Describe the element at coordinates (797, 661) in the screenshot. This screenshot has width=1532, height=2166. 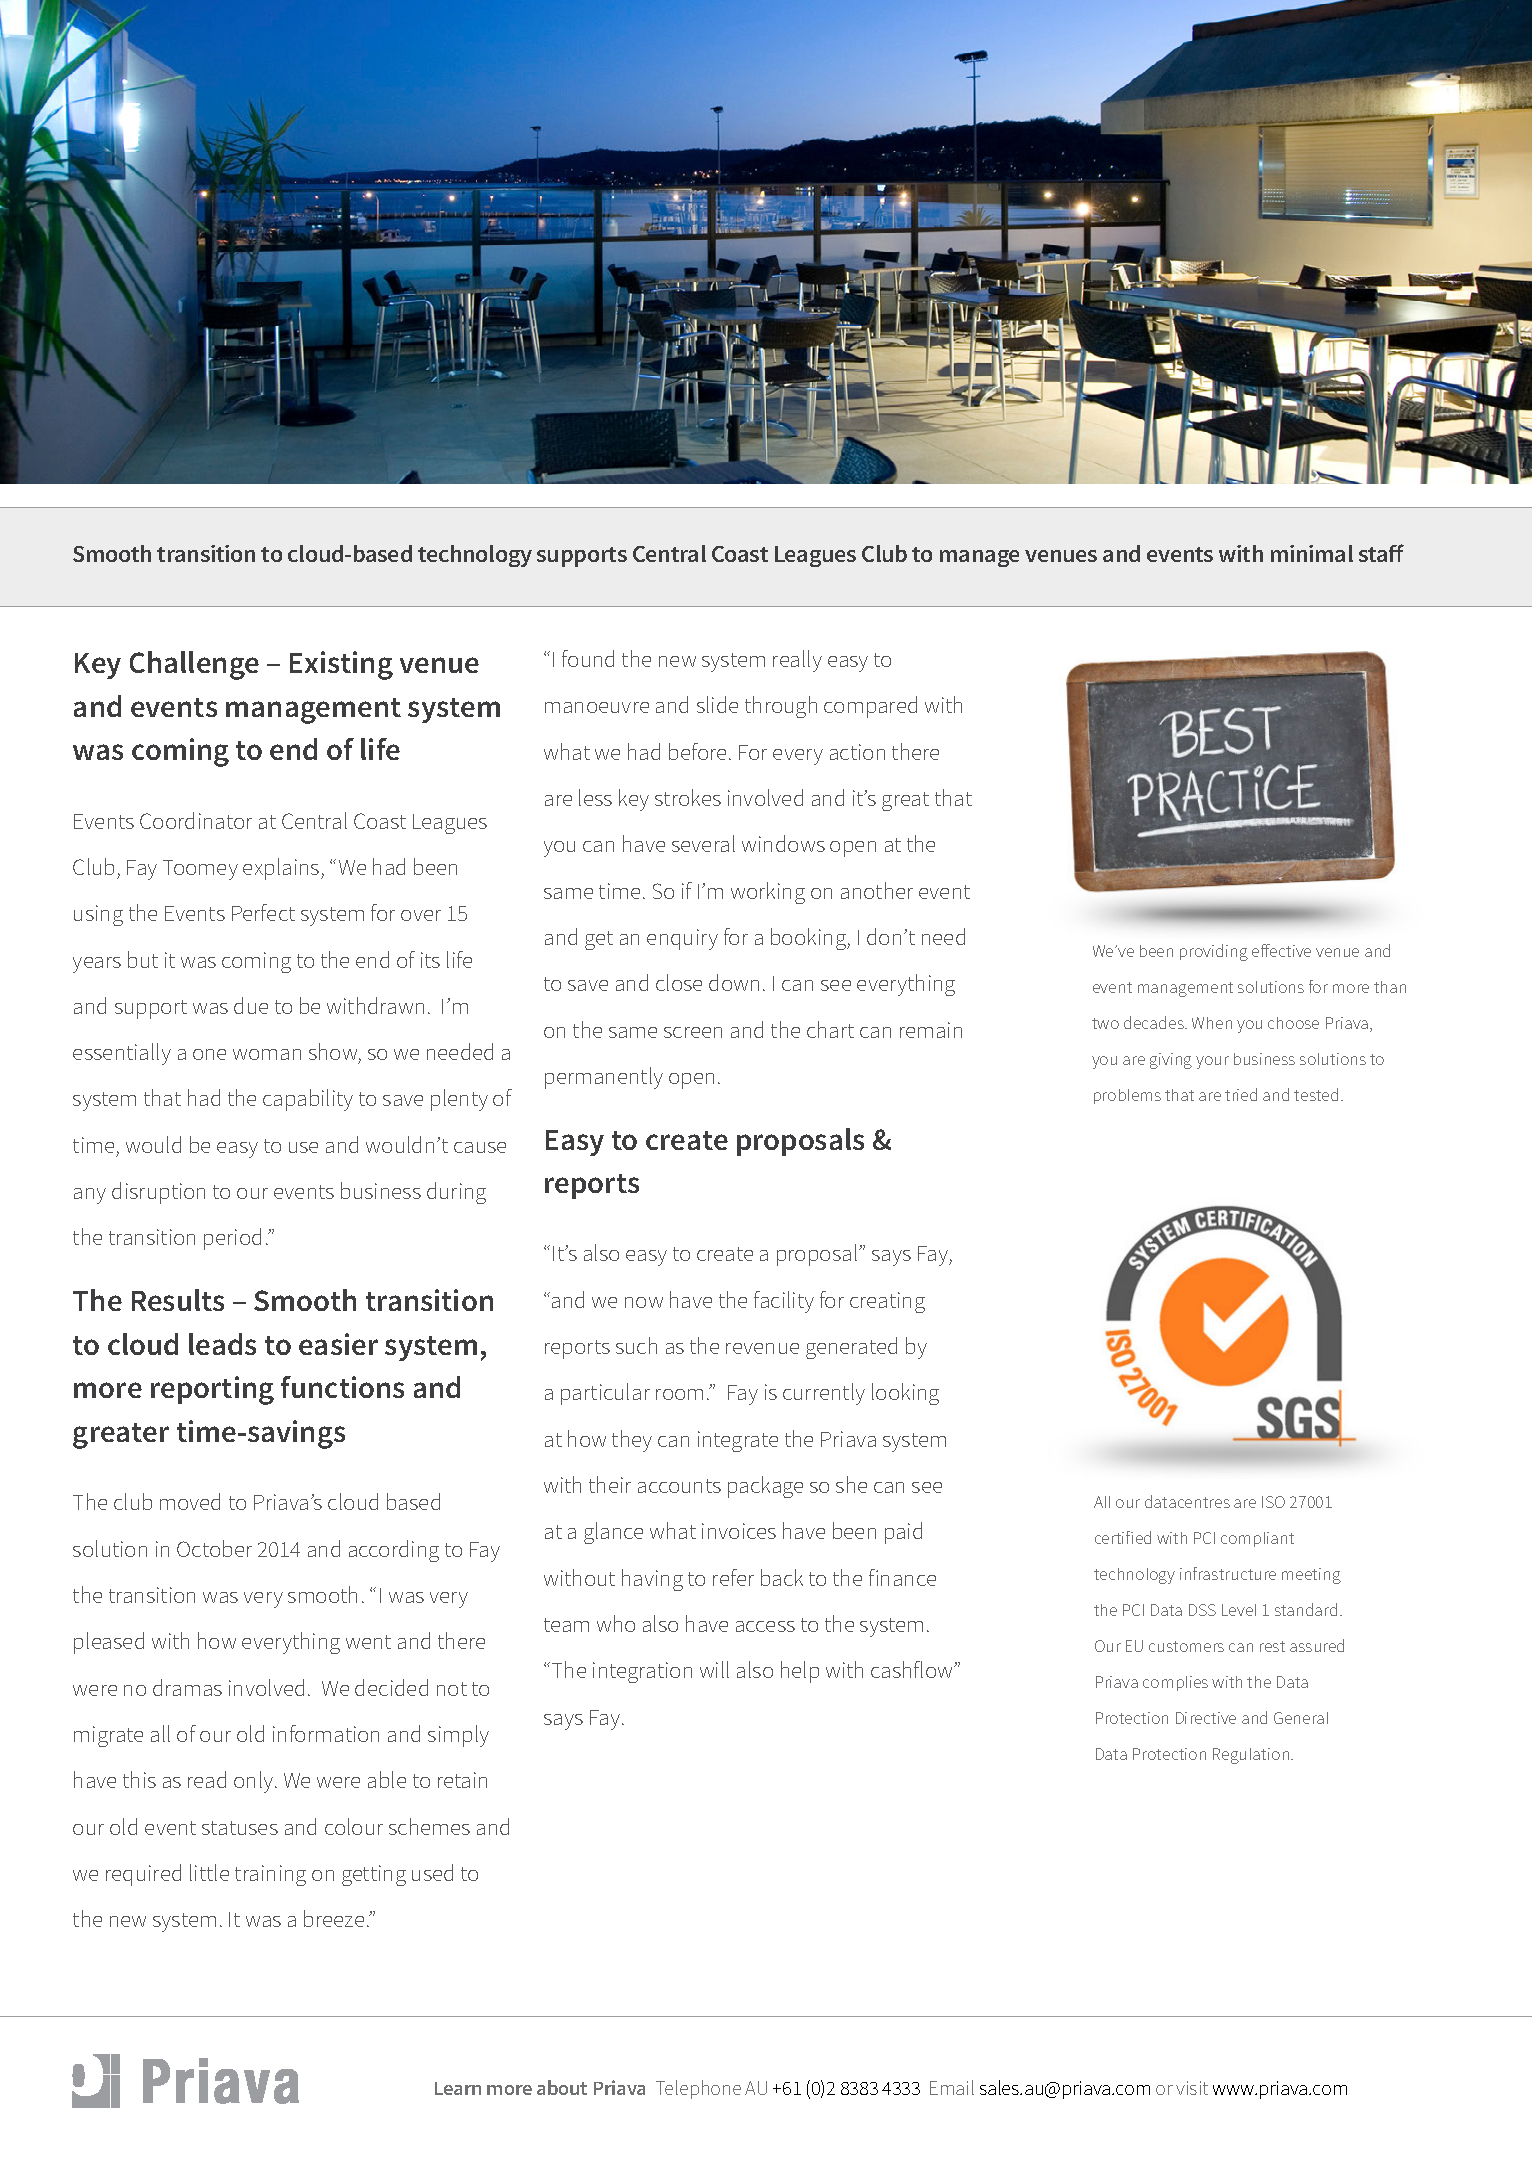
I see `really` at that location.
